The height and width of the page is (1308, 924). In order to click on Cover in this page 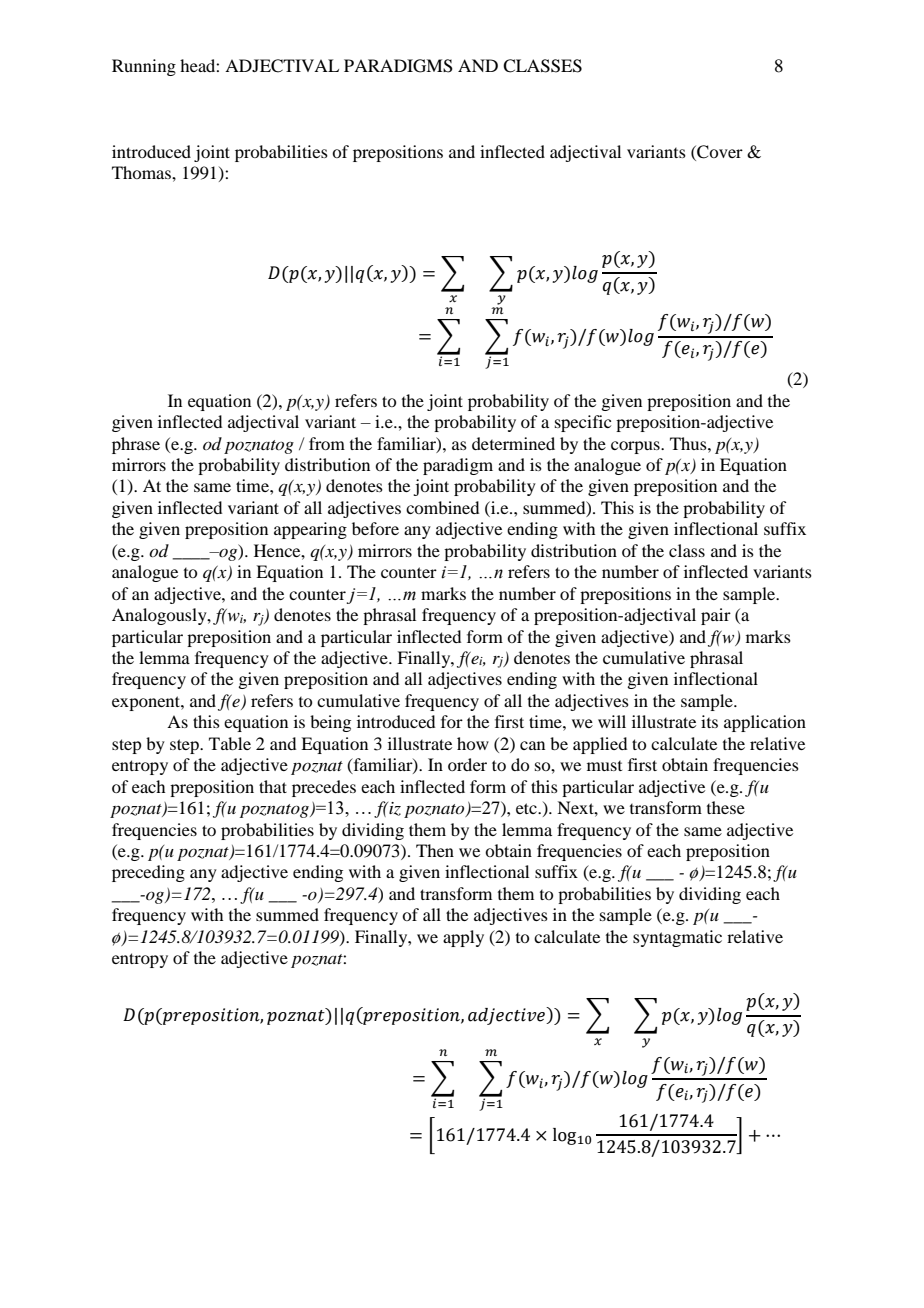, I will do `click(719, 152)`.
